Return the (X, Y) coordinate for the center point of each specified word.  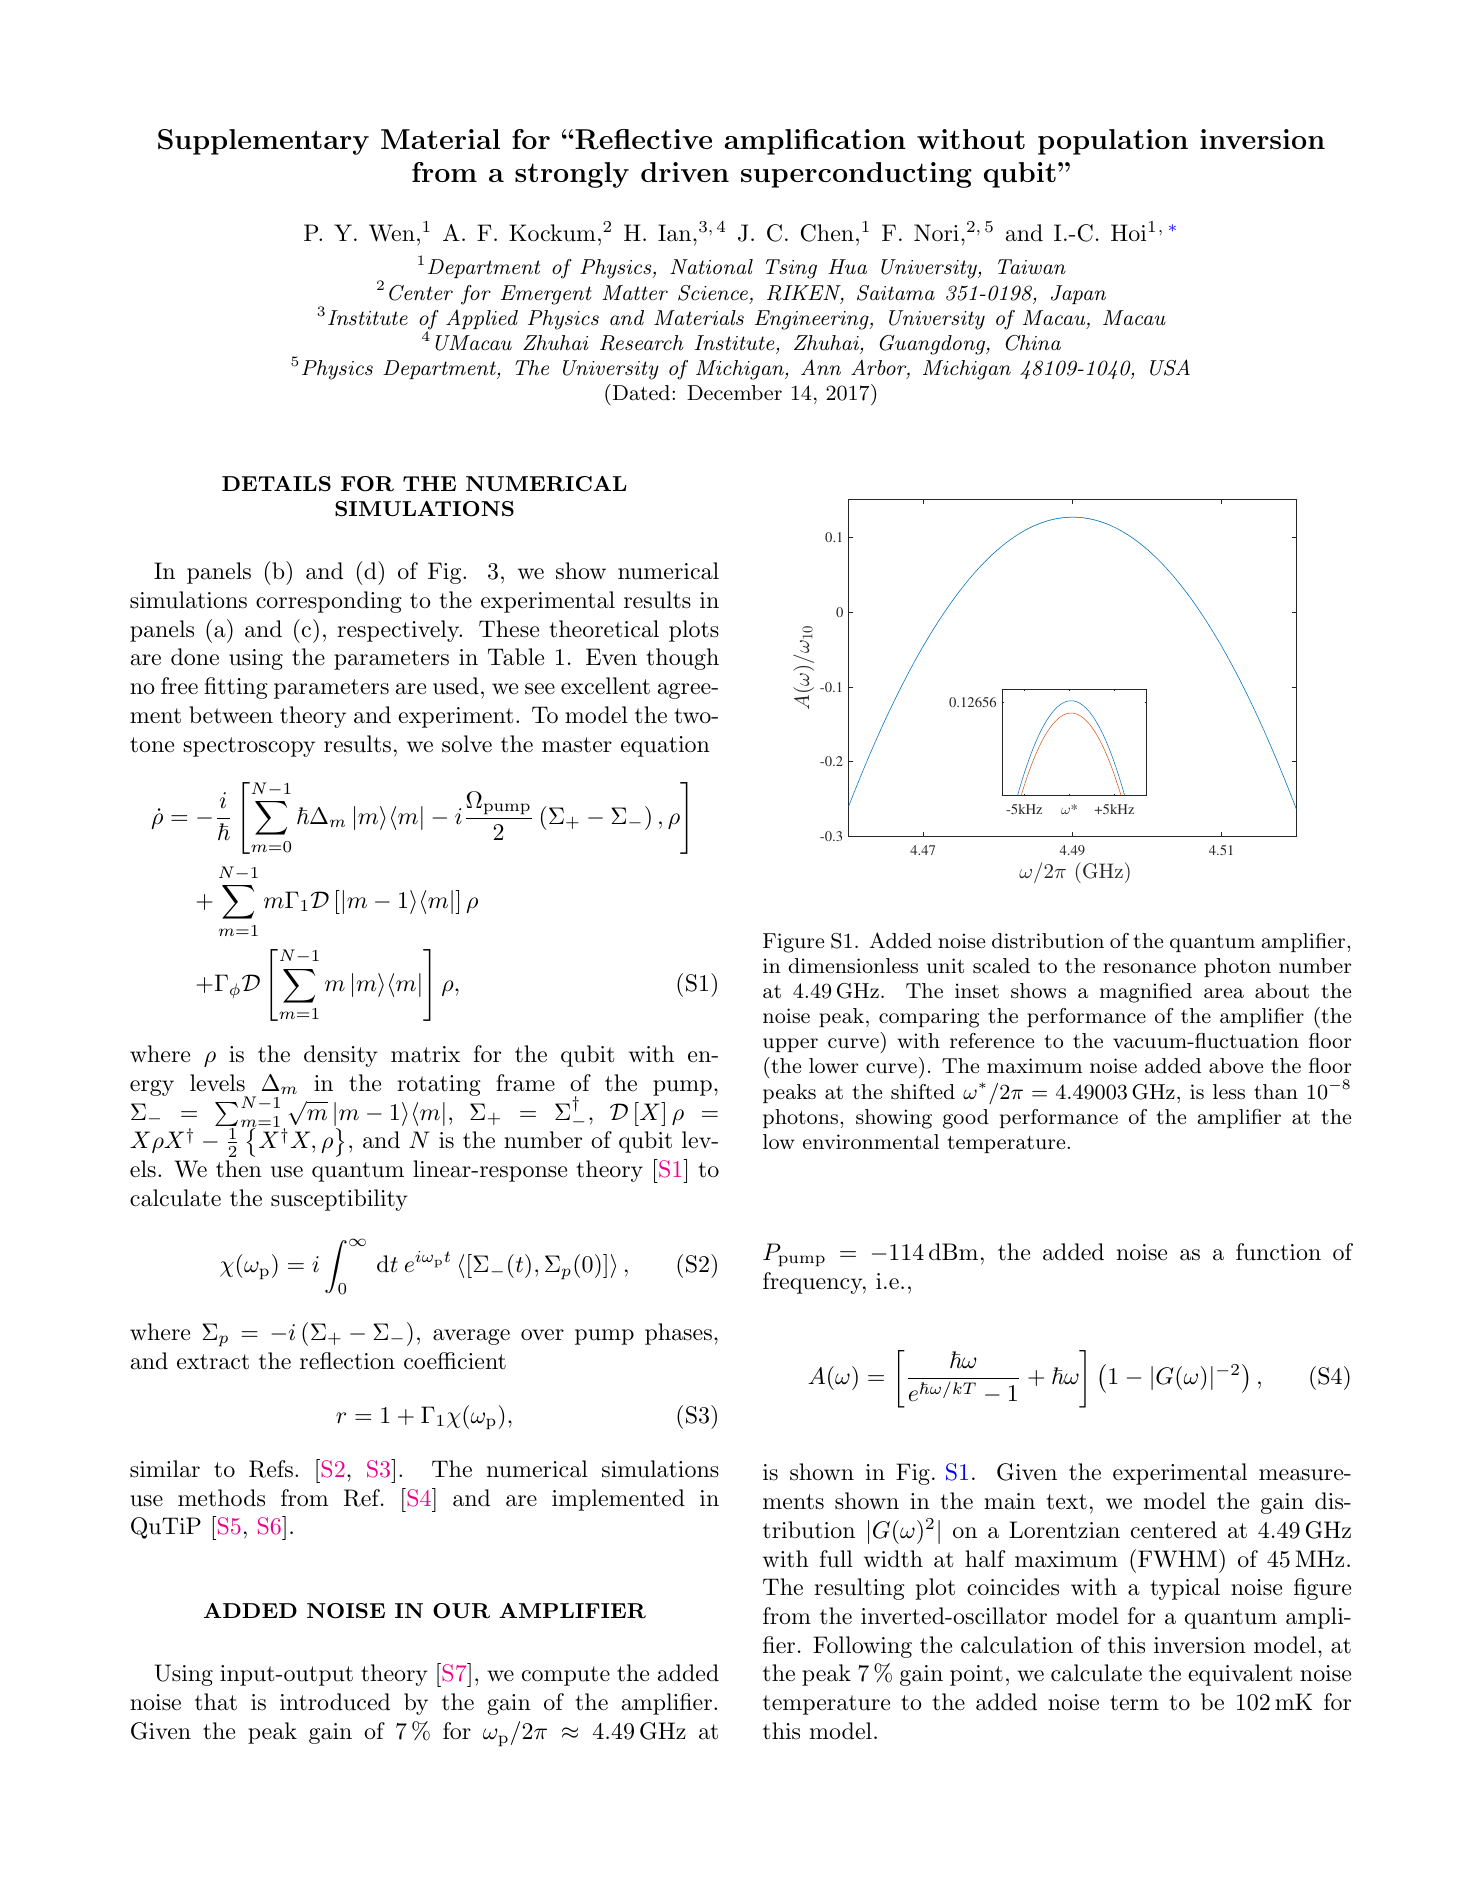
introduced (335, 1702)
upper (790, 1045)
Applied (482, 319)
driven (685, 172)
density (341, 1056)
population (1113, 142)
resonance (1149, 968)
